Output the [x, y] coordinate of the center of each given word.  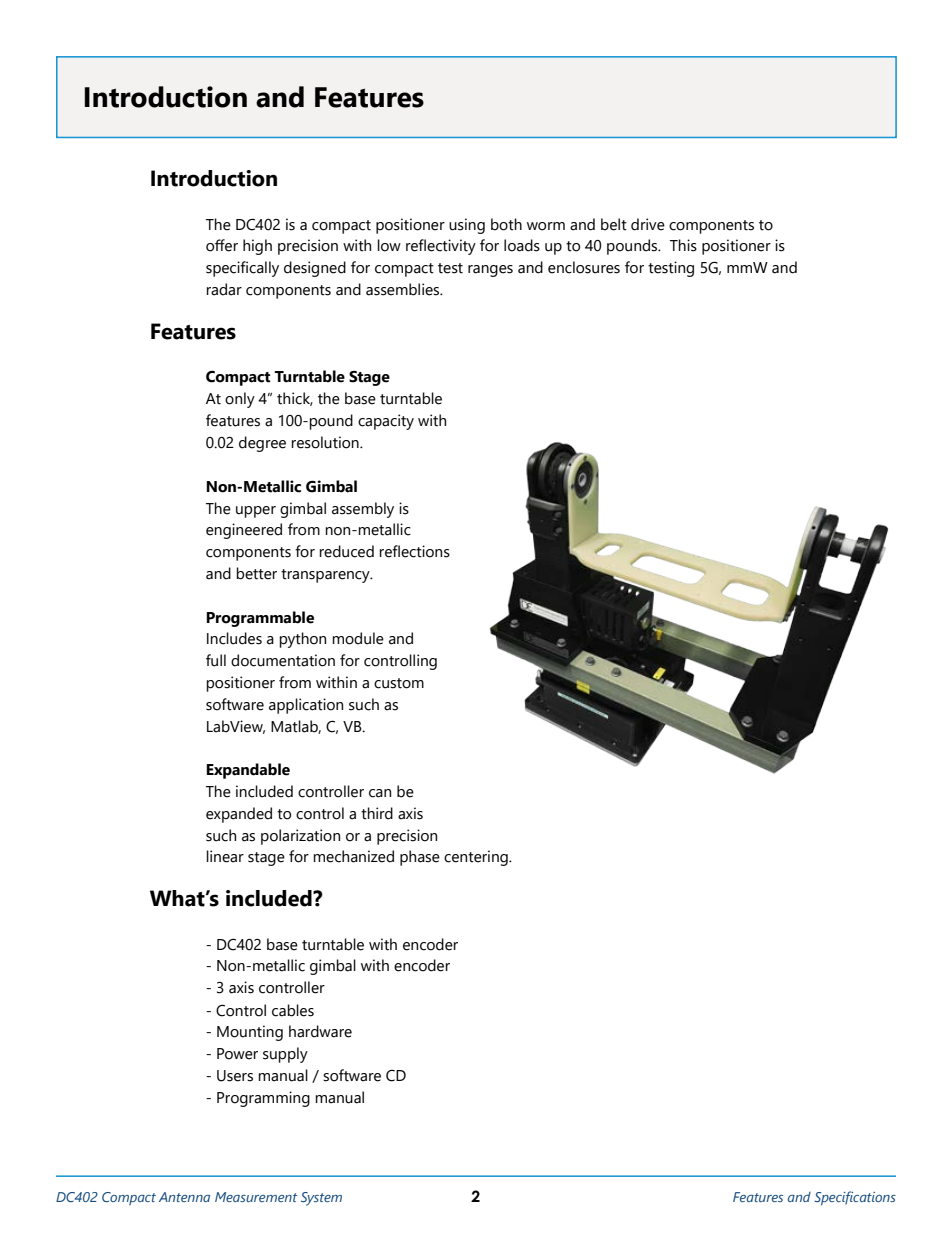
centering [477, 858]
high [257, 247]
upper [256, 512]
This [683, 245]
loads [522, 245]
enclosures [584, 267]
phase [420, 858]
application [306, 706]
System [321, 1199]
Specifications [855, 1198]
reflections [414, 551]
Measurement [256, 1197]
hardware [320, 1031]
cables [293, 1010]
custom [399, 683]
